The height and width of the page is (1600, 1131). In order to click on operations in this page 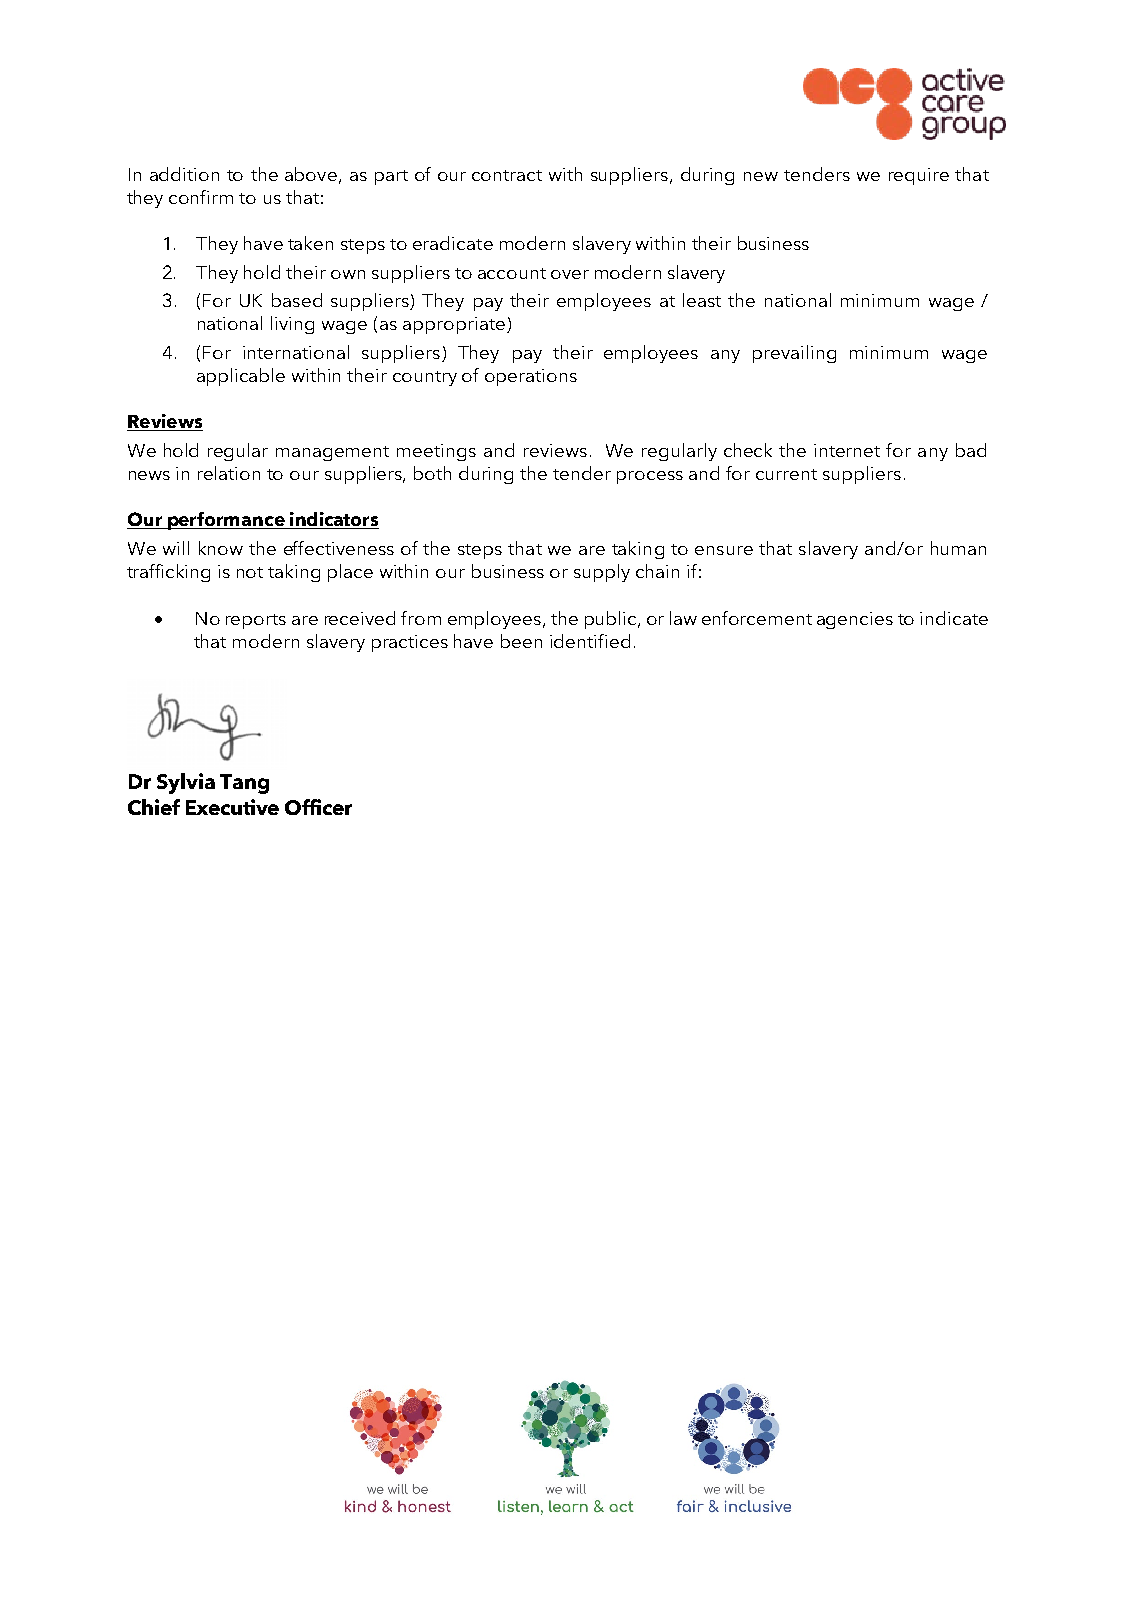, I will do `click(531, 377)`.
